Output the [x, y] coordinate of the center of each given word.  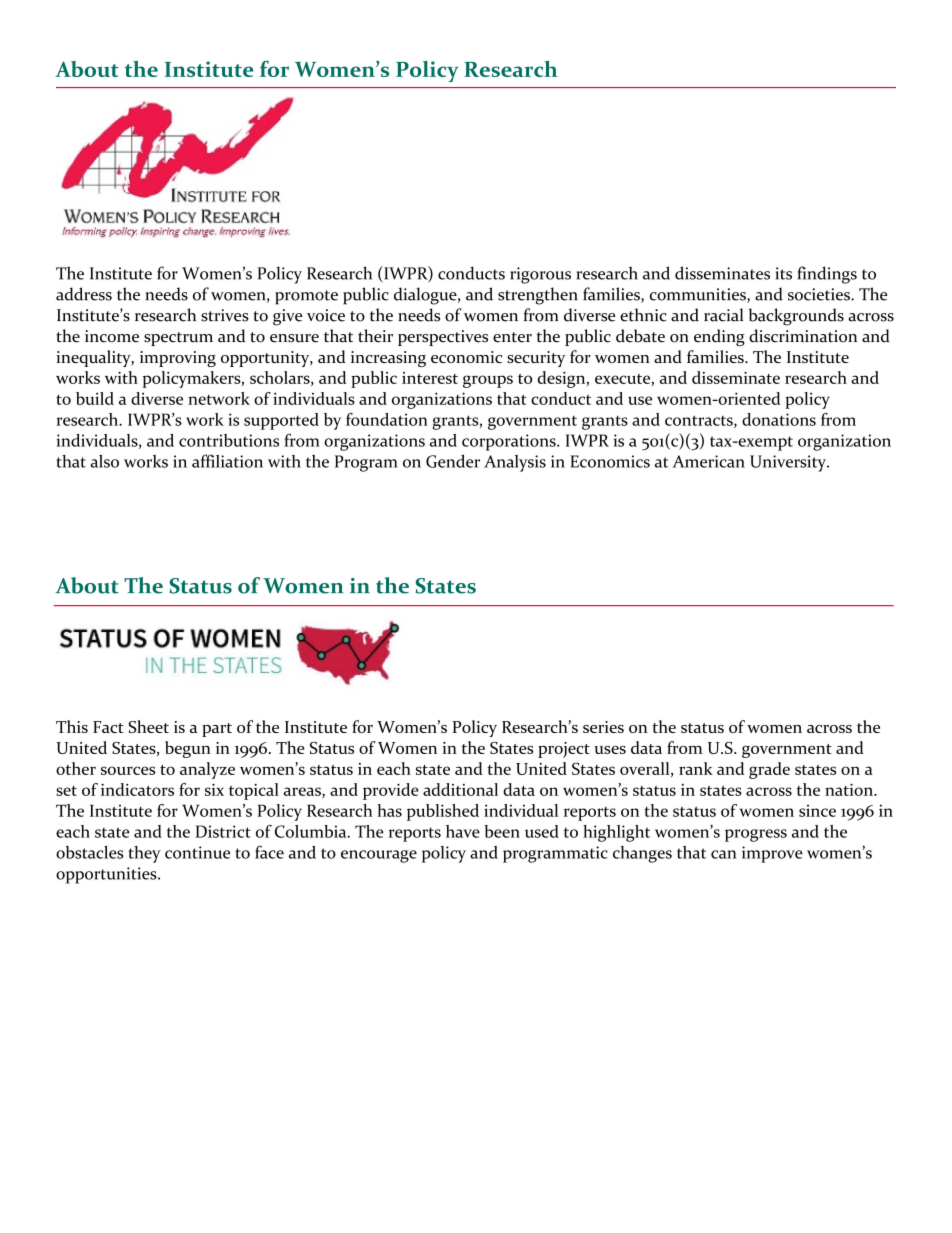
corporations [510, 442]
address [84, 294]
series [603, 727]
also [104, 461]
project [564, 750]
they [145, 854]
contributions [229, 440]
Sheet [149, 726]
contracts [700, 421]
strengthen [538, 296]
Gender [453, 461]
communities [699, 295]
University [789, 463]
